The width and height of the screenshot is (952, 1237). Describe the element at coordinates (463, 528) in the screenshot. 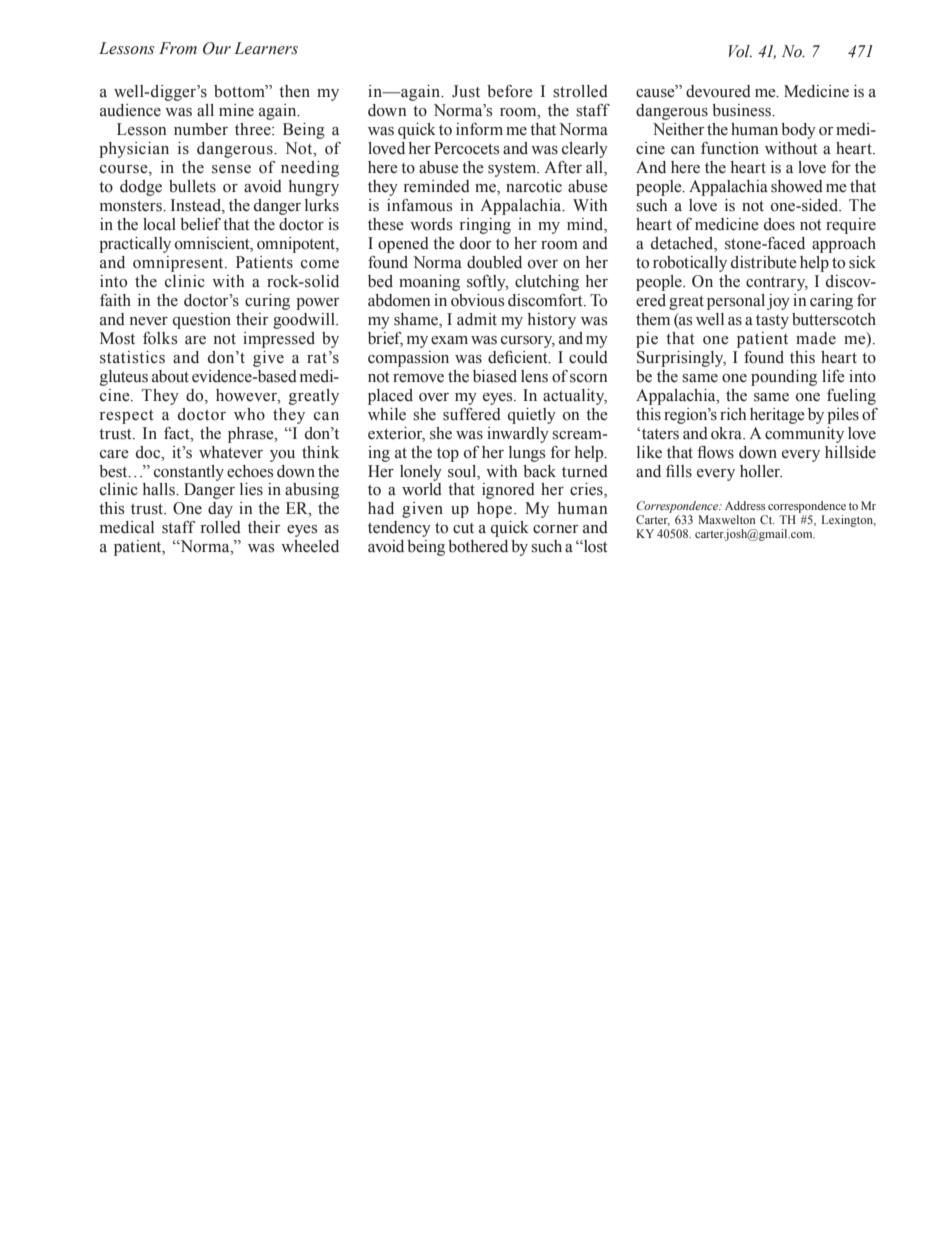

I see `cut` at that location.
